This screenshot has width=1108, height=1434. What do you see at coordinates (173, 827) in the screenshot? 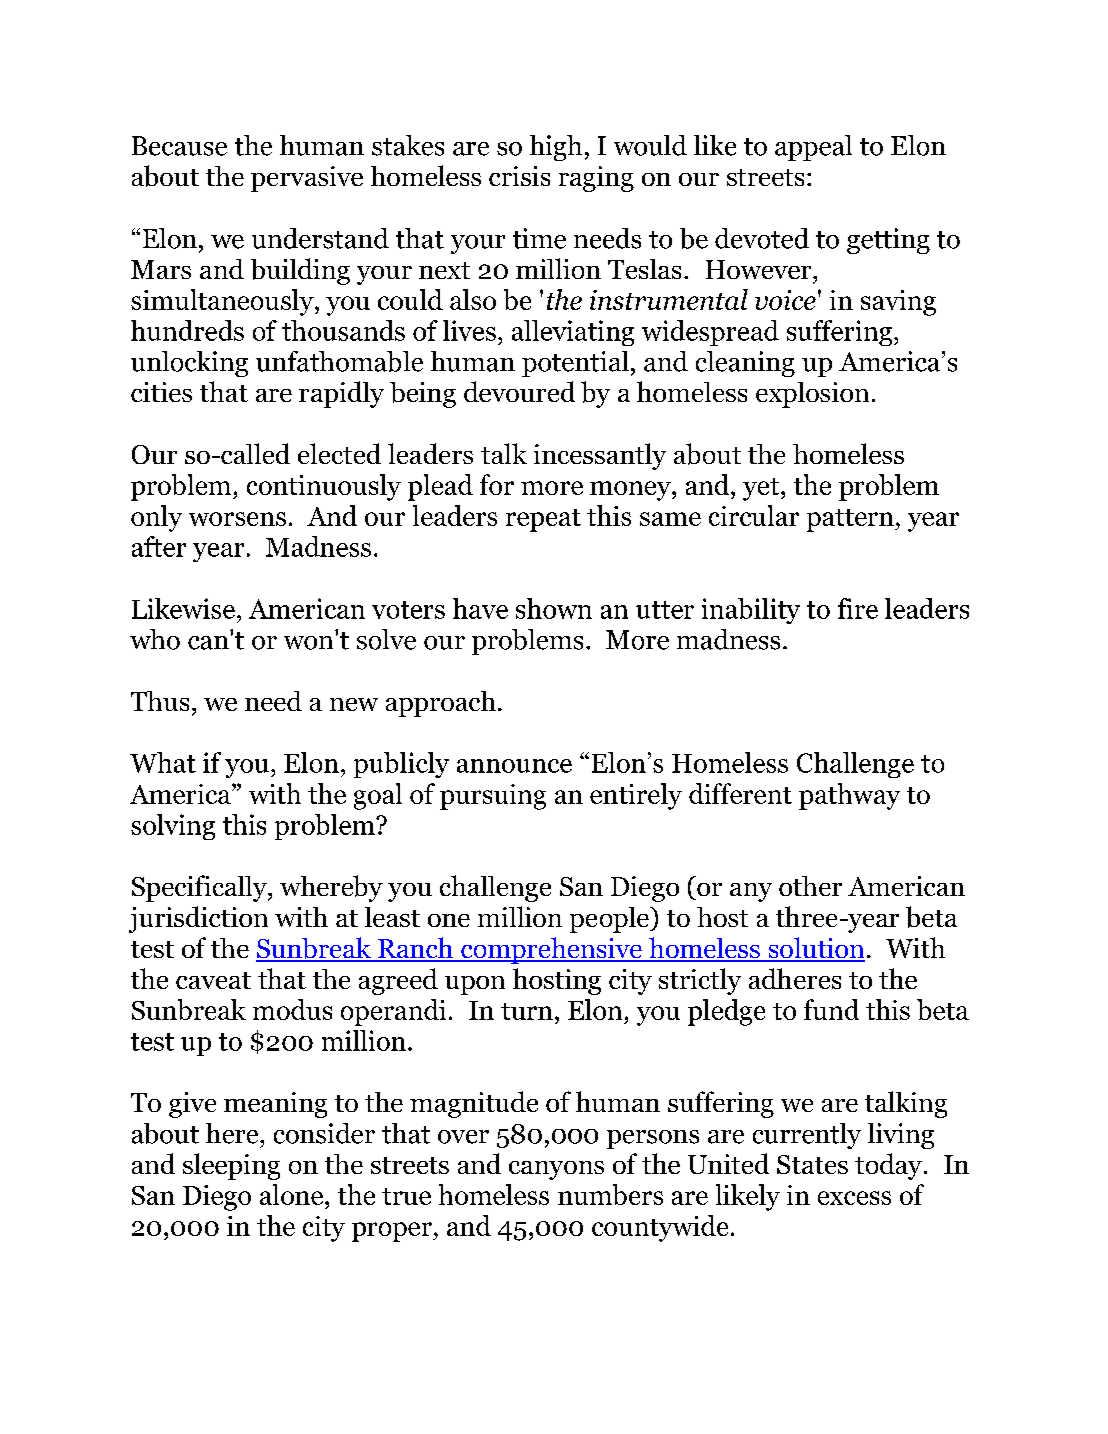
I see `solving` at bounding box center [173, 827].
